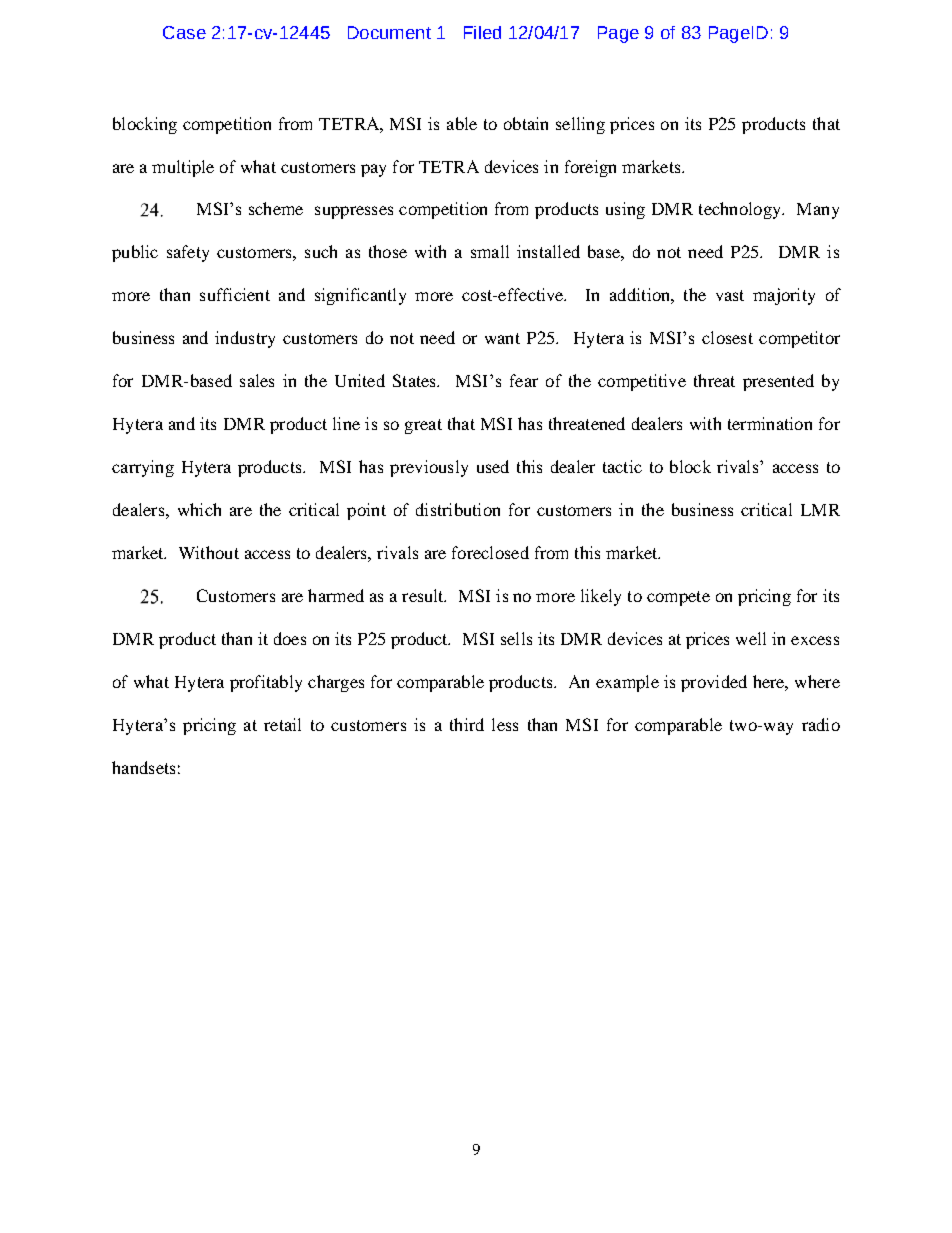  I want to click on Filed, so click(482, 32).
